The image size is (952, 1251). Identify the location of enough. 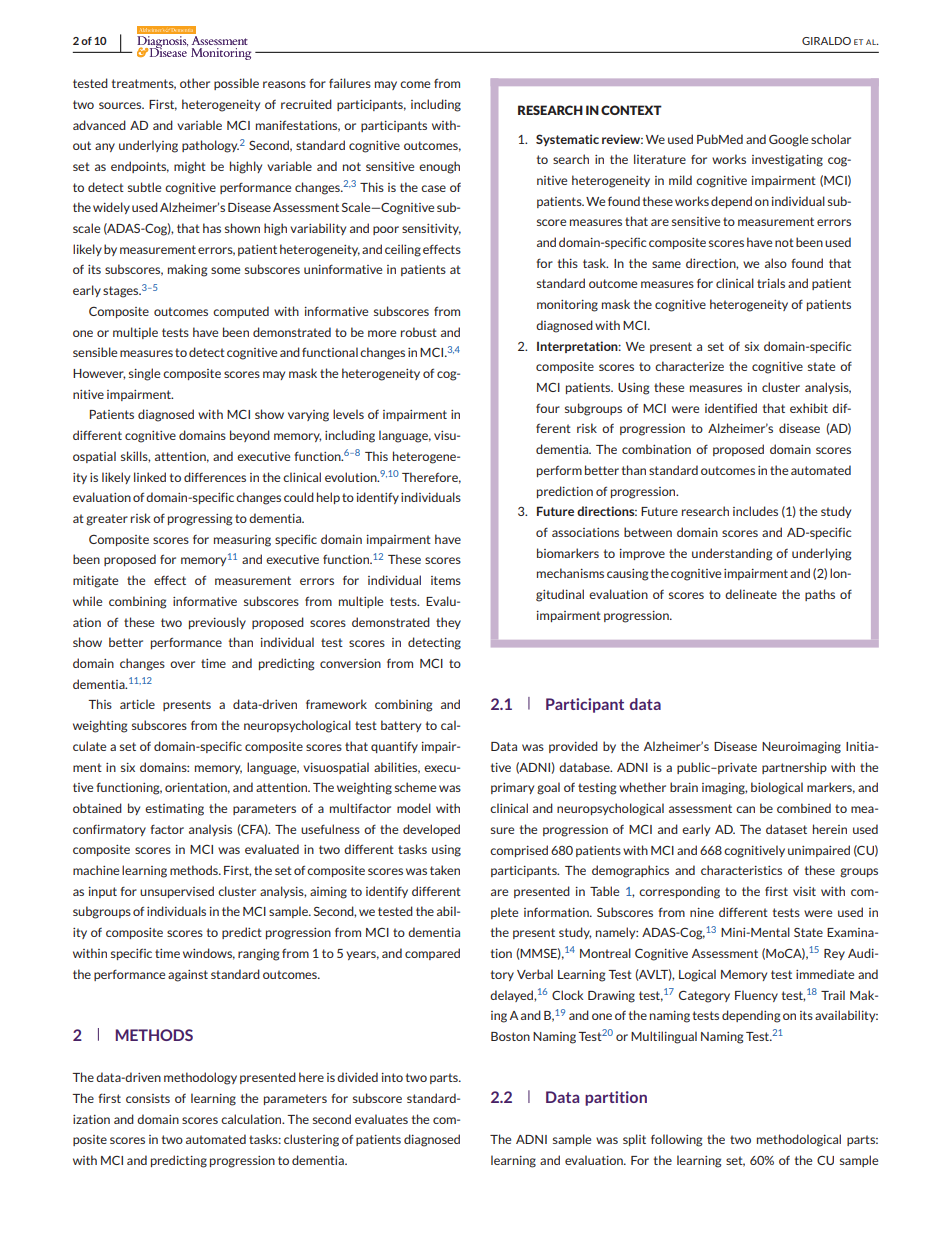
(439, 167).
